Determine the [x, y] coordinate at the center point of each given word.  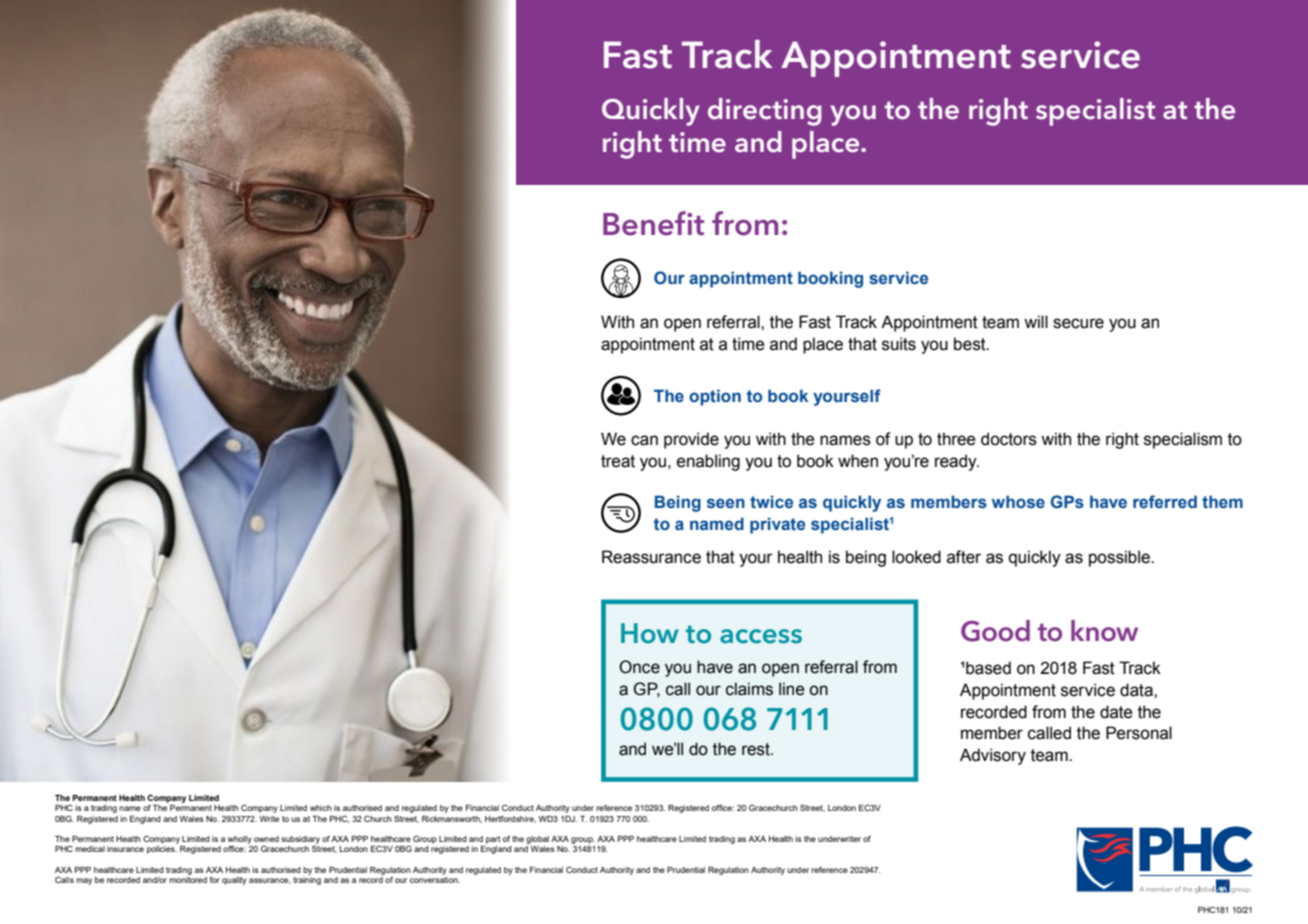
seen [726, 503]
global [537, 840]
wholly [240, 841]
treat [618, 461]
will [1036, 321]
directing [765, 112]
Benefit [653, 223]
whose [1018, 502]
